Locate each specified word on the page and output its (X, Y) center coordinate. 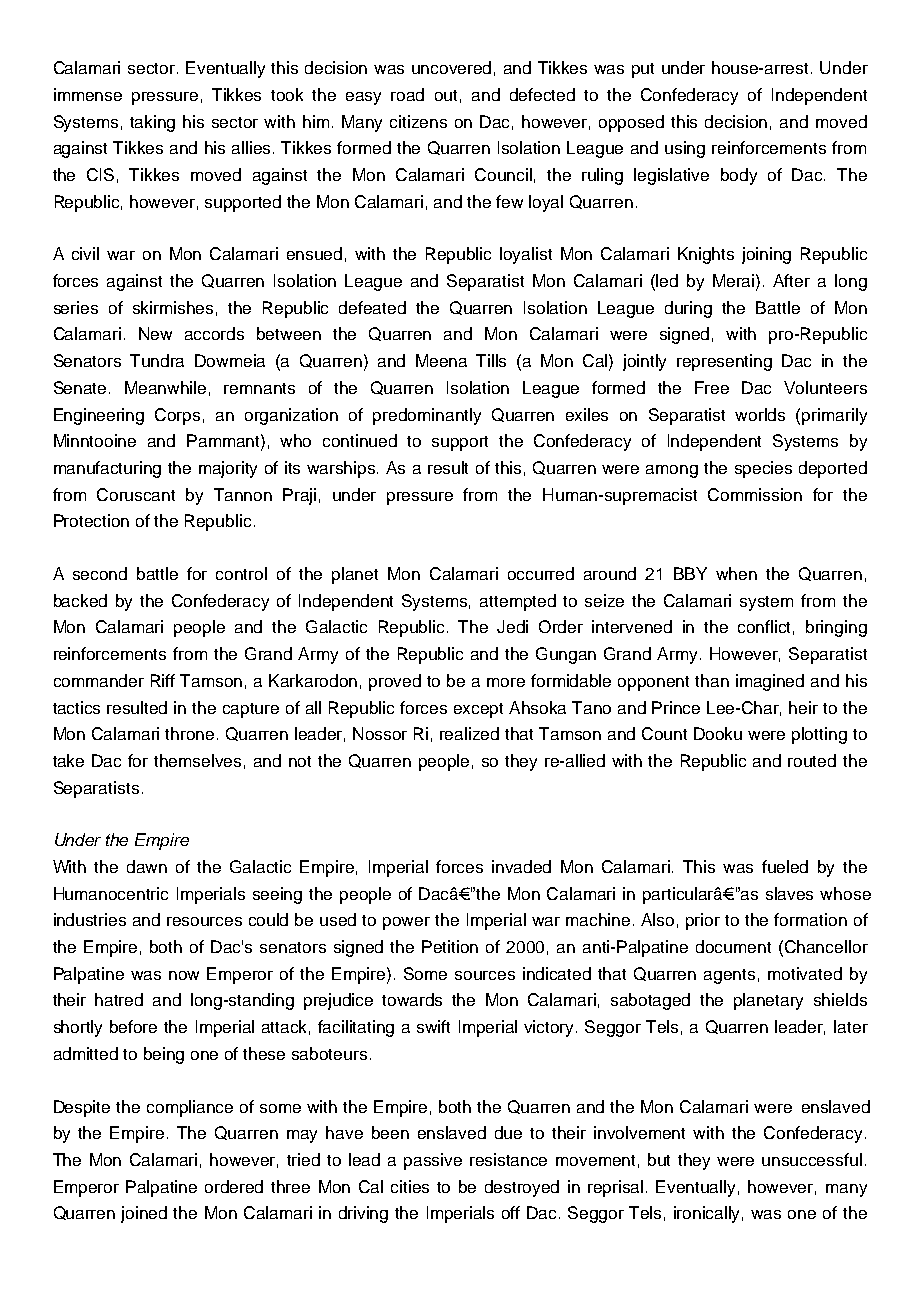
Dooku (718, 733)
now (184, 975)
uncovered (451, 67)
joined (144, 1214)
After (791, 280)
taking (152, 123)
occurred (541, 573)
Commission (755, 494)
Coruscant (136, 494)
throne (191, 733)
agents (729, 976)
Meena (441, 360)
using (685, 149)
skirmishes (173, 307)
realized (469, 733)
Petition (450, 946)
